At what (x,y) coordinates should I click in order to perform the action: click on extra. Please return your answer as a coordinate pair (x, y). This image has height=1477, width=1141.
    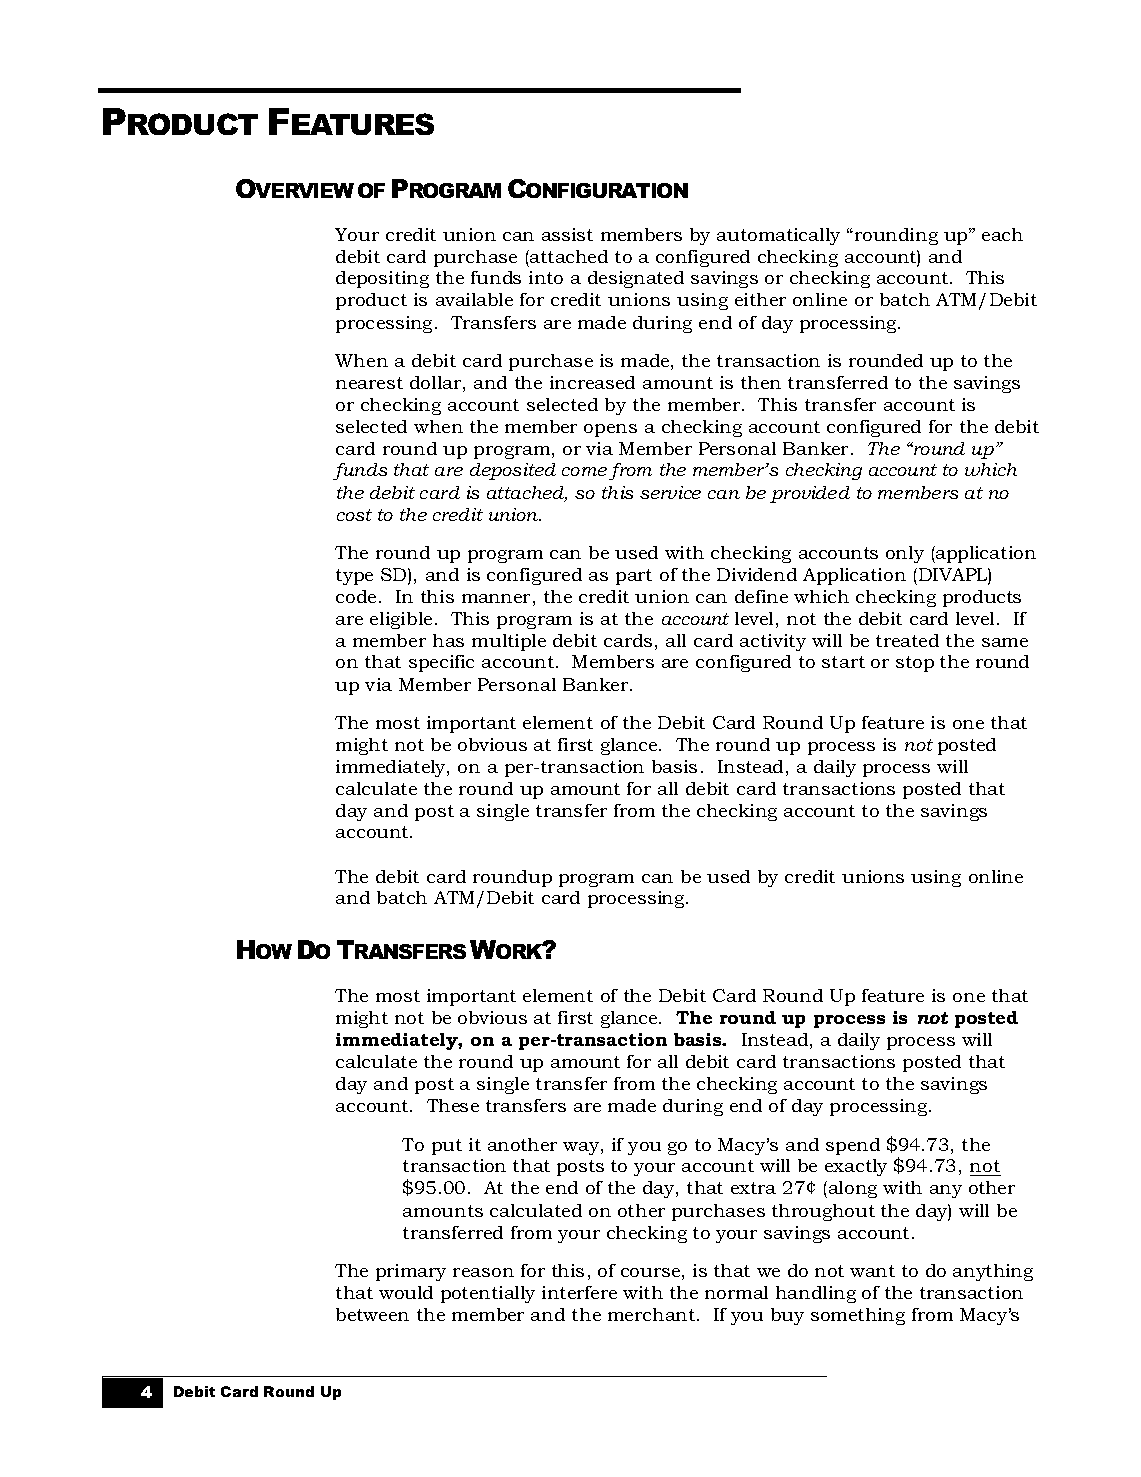
    Looking at the image, I should click on (753, 1188).
